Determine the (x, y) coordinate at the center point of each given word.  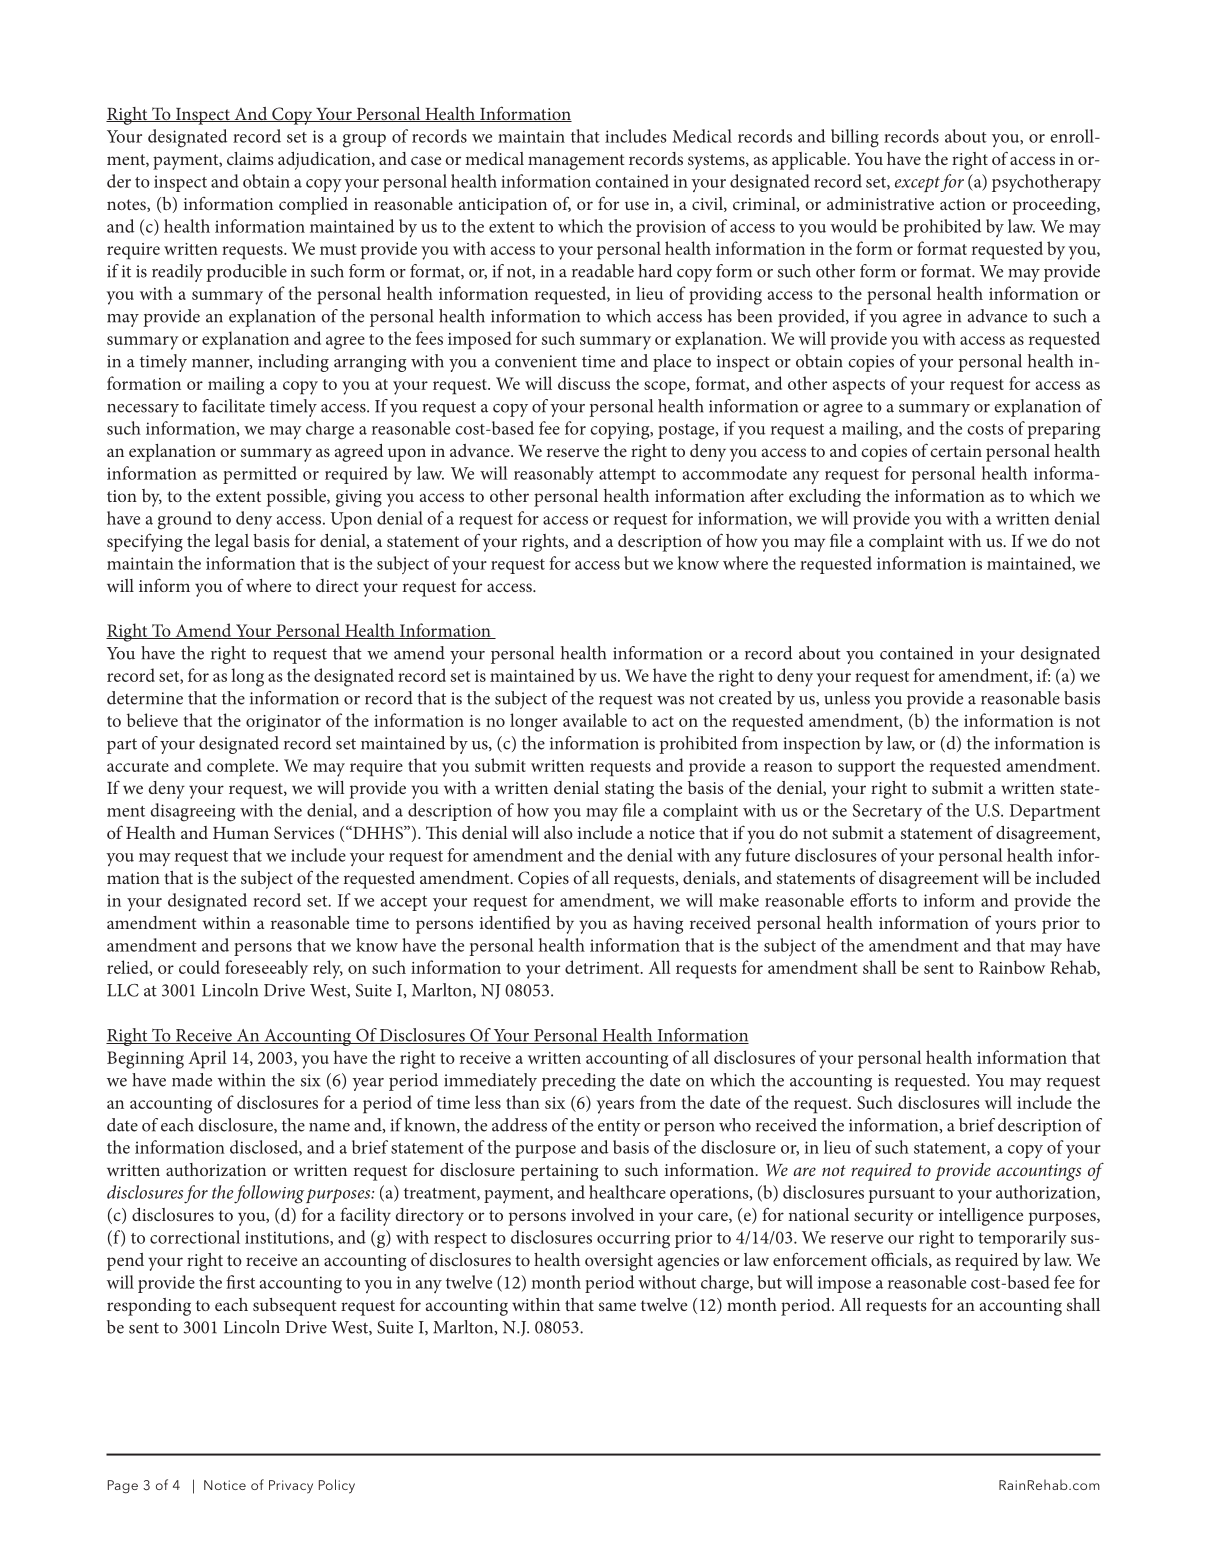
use (637, 205)
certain (956, 451)
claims (250, 158)
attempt (627, 476)
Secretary (887, 812)
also (558, 832)
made (192, 1080)
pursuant (901, 1195)
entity (619, 1127)
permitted (260, 475)
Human (241, 833)
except (918, 184)
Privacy (291, 1487)
